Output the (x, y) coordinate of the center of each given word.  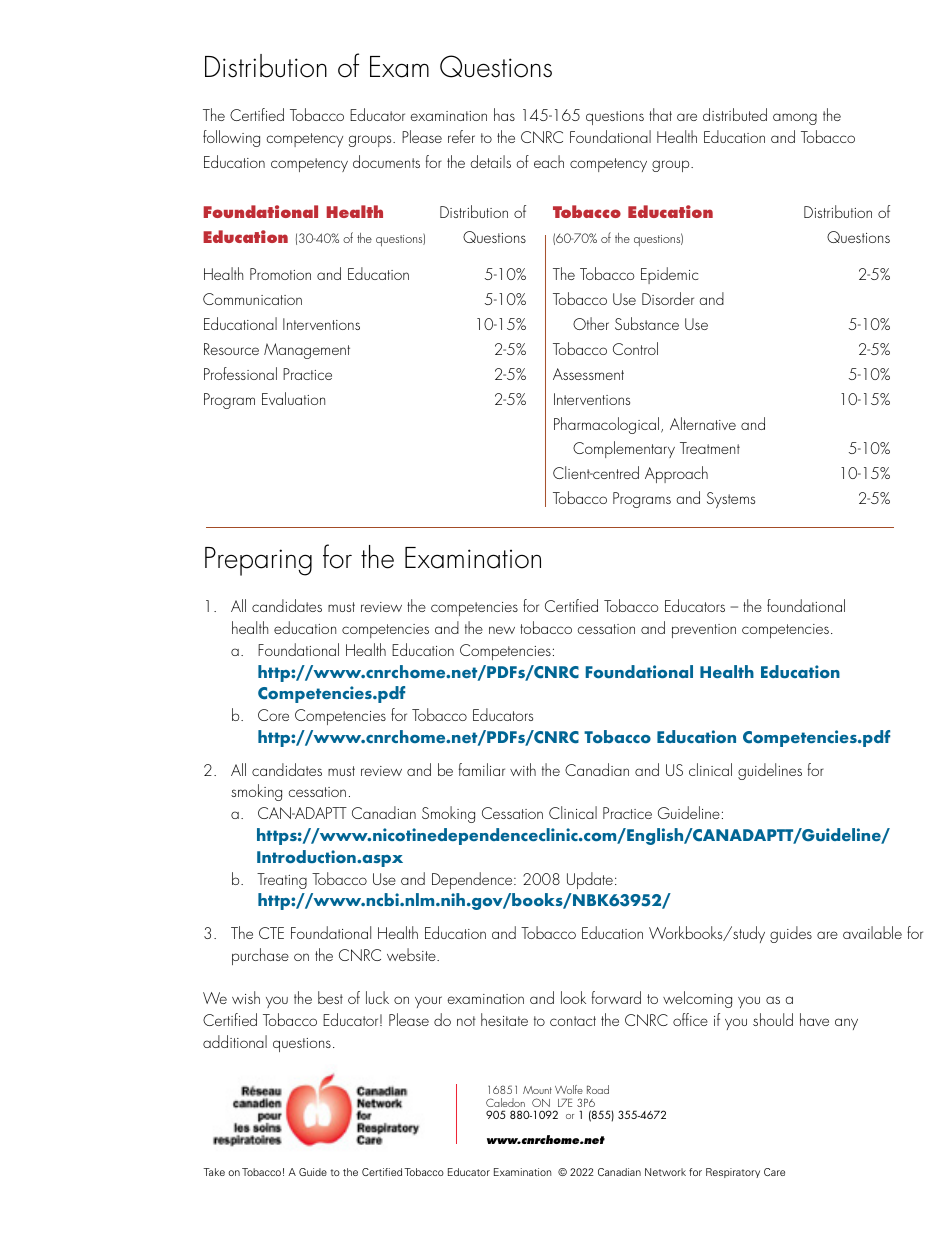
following (231, 138)
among (795, 119)
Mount (537, 1090)
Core (273, 715)
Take (214, 1172)
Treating (282, 881)
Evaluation (293, 398)
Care (774, 1172)
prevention (704, 631)
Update (590, 880)
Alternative (703, 423)
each (549, 161)
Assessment (588, 374)
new (502, 630)
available (872, 932)
